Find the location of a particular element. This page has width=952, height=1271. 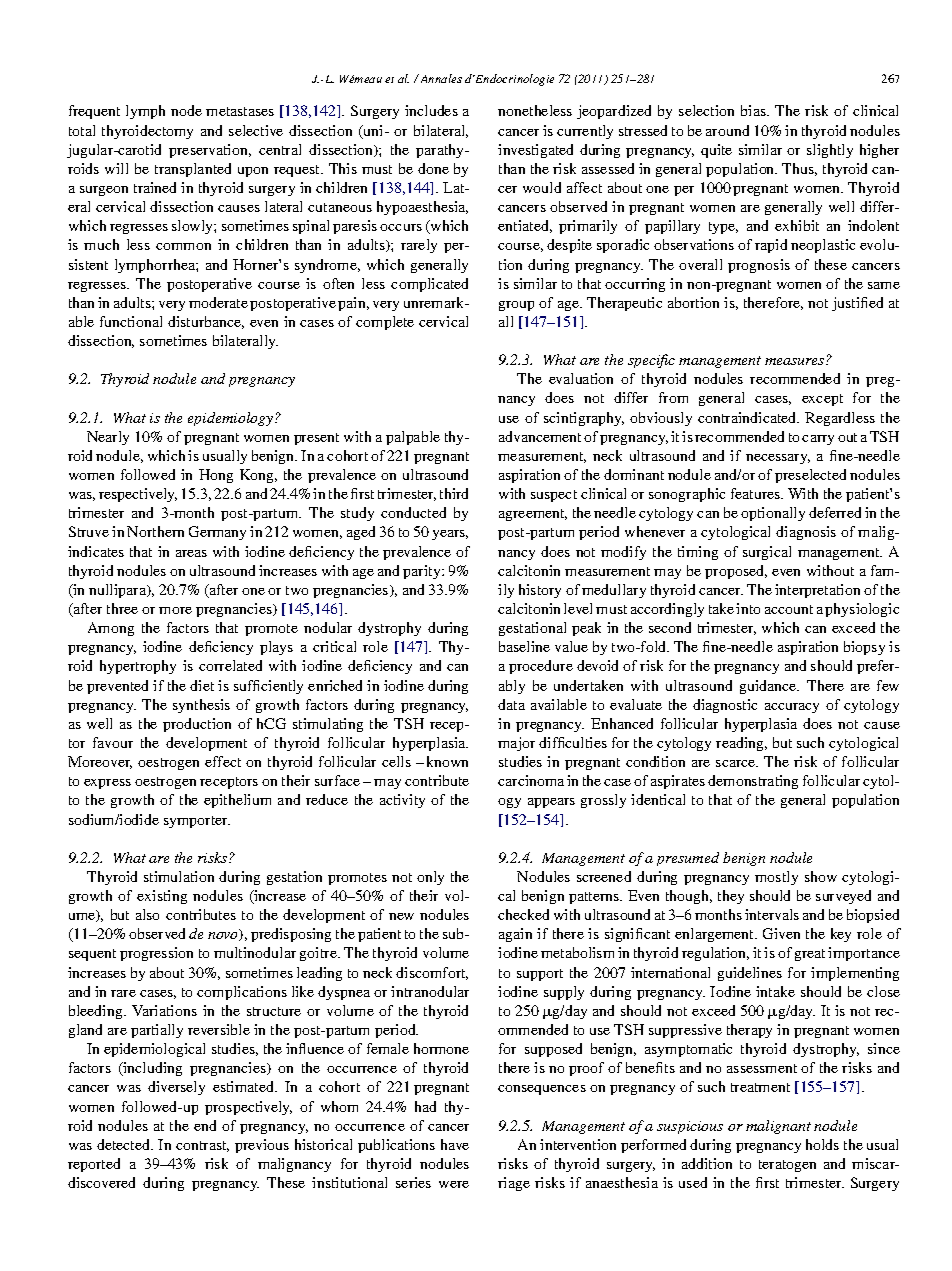

investigated is located at coordinates (535, 151).
